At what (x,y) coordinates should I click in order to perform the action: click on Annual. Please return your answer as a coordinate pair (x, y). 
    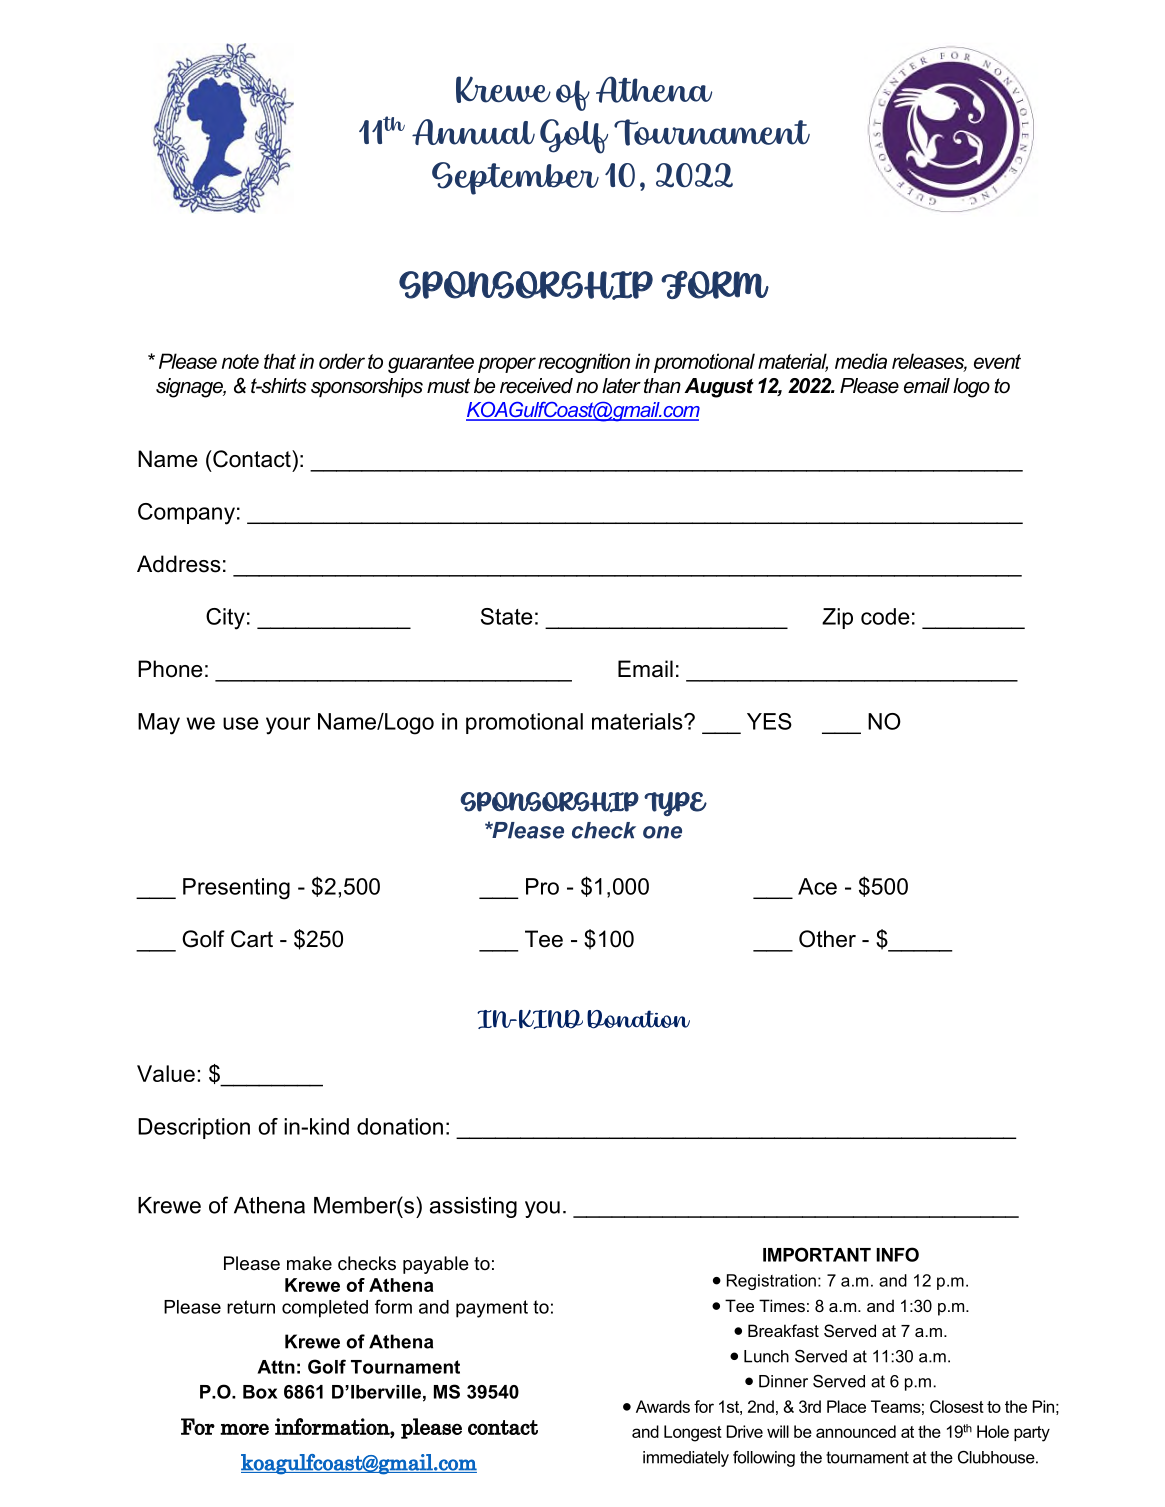
    Looking at the image, I should click on (473, 132).
